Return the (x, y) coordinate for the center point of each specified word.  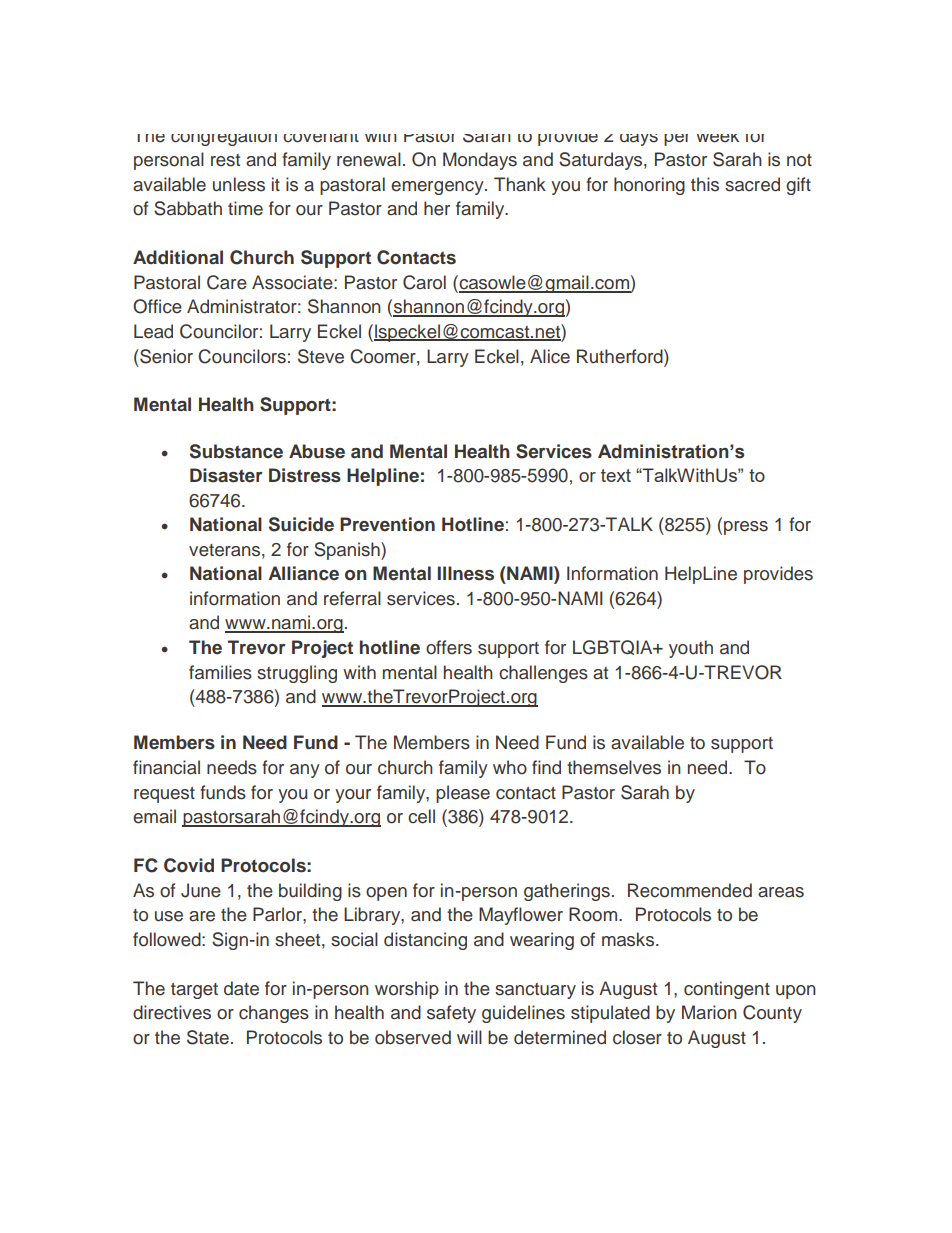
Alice (550, 356)
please (463, 794)
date (241, 988)
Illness (465, 573)
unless (239, 184)
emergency (438, 188)
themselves (614, 767)
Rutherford (621, 356)
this (705, 184)
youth (691, 649)
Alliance (304, 573)
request (164, 795)
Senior (165, 356)
